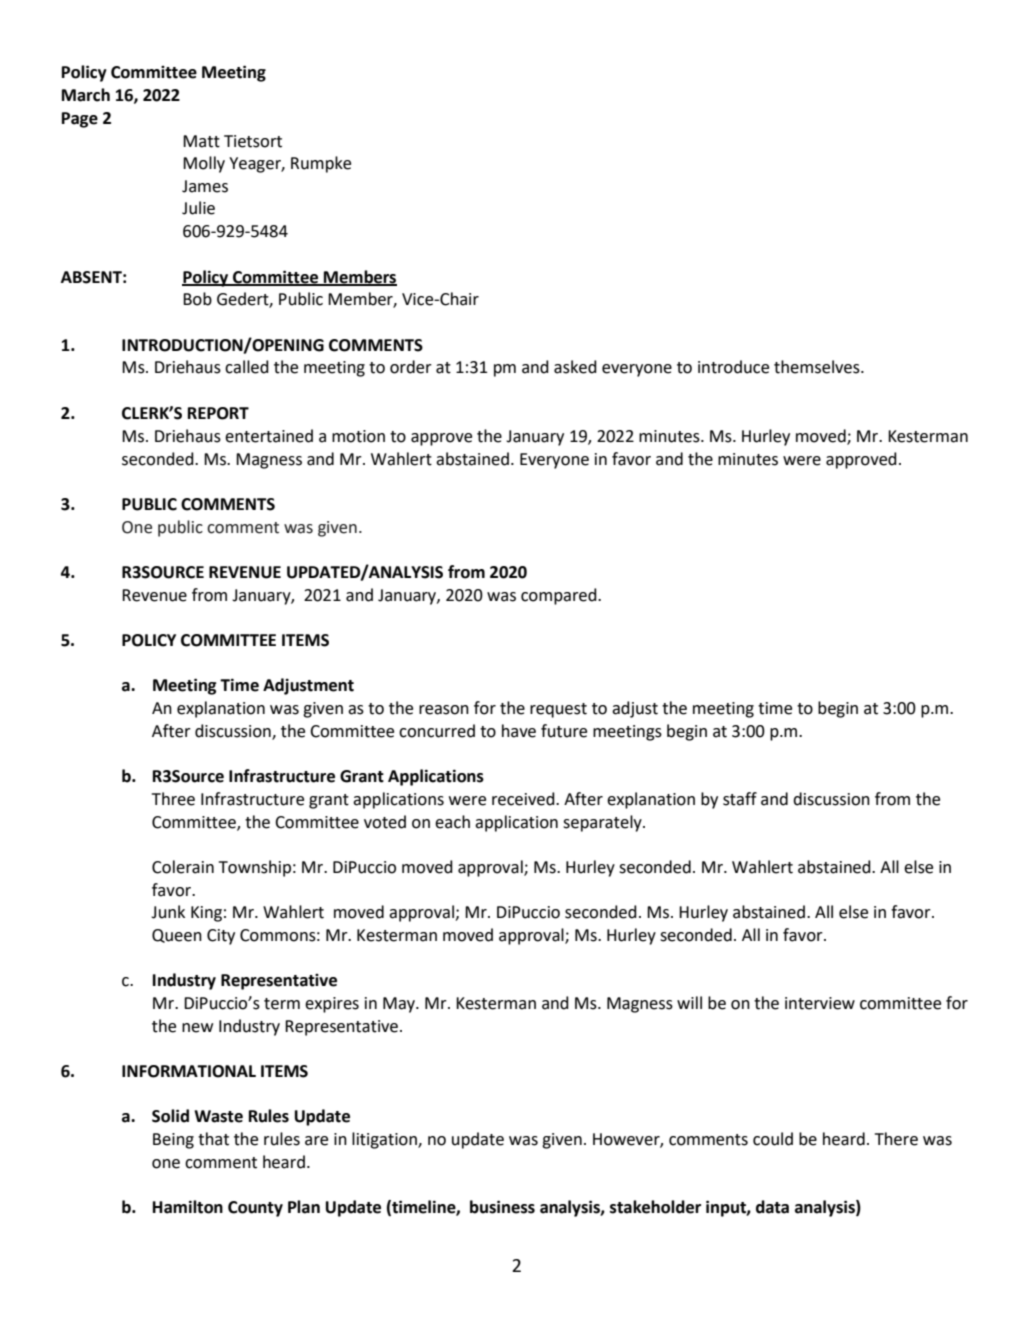 The width and height of the page is (1034, 1338). Describe the element at coordinates (201, 141) in the page. I see `Matt` at that location.
